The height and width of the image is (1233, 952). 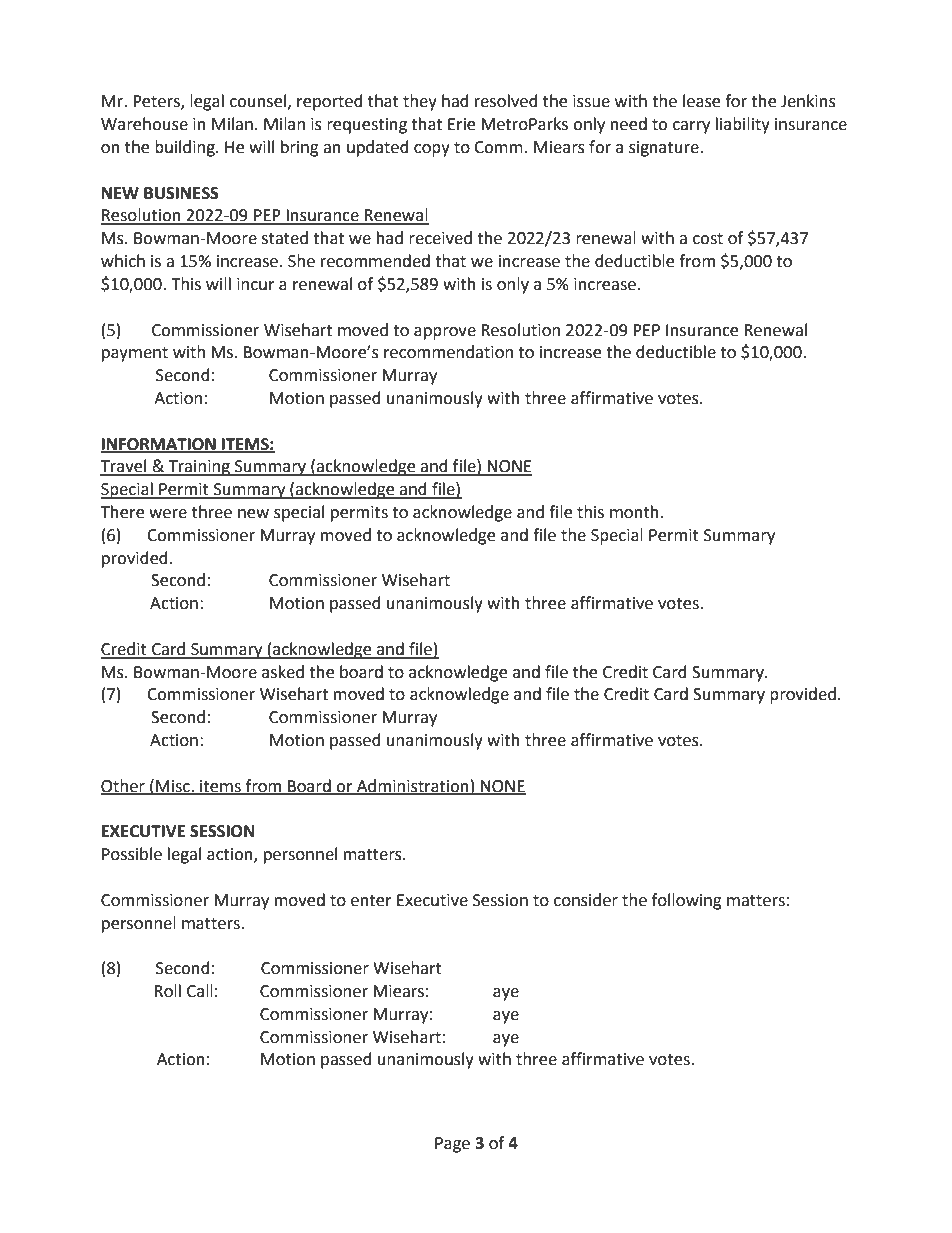 I want to click on Page, so click(x=452, y=1145).
